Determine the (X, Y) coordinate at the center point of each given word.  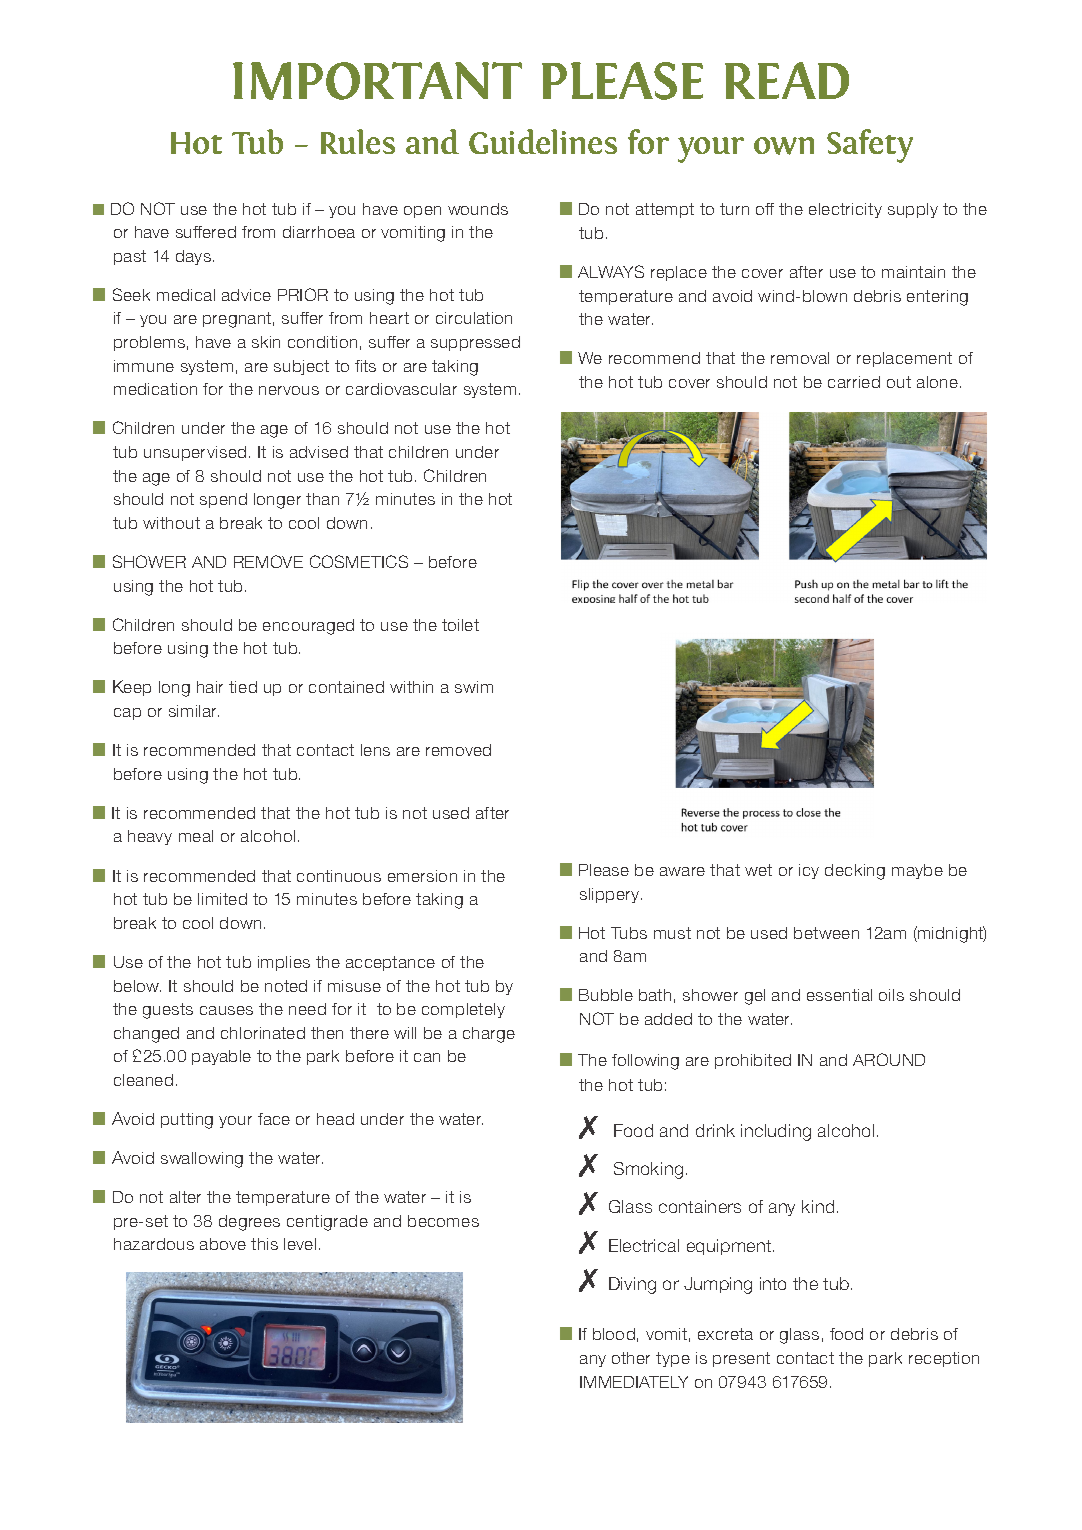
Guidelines (543, 141)
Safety (870, 146)
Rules (358, 141)
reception (944, 1359)
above (223, 1244)
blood (614, 1334)
